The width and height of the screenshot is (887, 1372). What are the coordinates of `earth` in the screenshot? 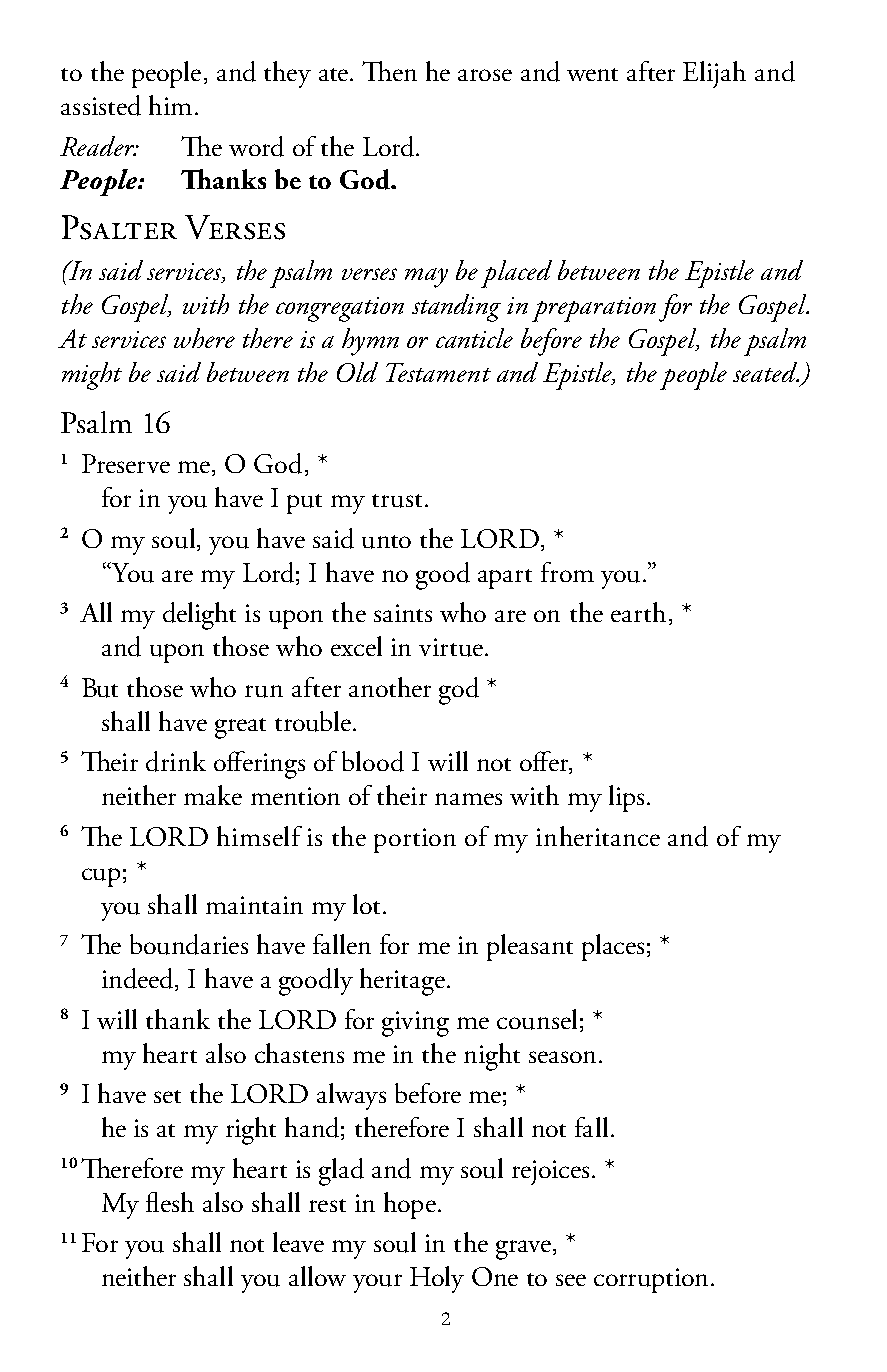 It's located at (638, 612).
